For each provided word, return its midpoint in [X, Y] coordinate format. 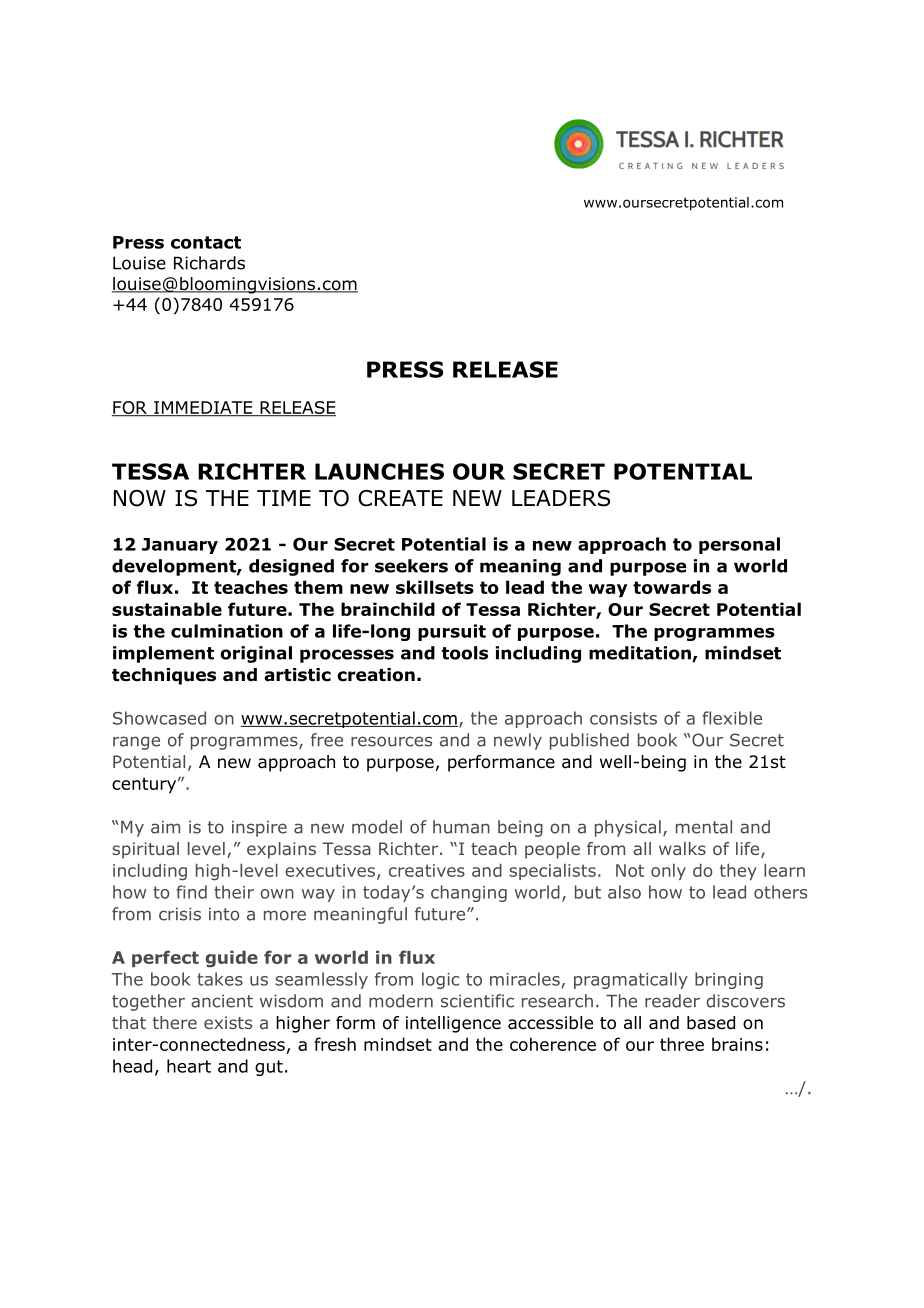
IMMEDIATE [203, 408]
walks [682, 848]
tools [465, 653]
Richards [209, 263]
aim [165, 827]
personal [739, 545]
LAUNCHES [379, 471]
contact [206, 242]
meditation [641, 654]
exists [228, 1022]
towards [672, 587]
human [461, 827]
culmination [227, 631]
